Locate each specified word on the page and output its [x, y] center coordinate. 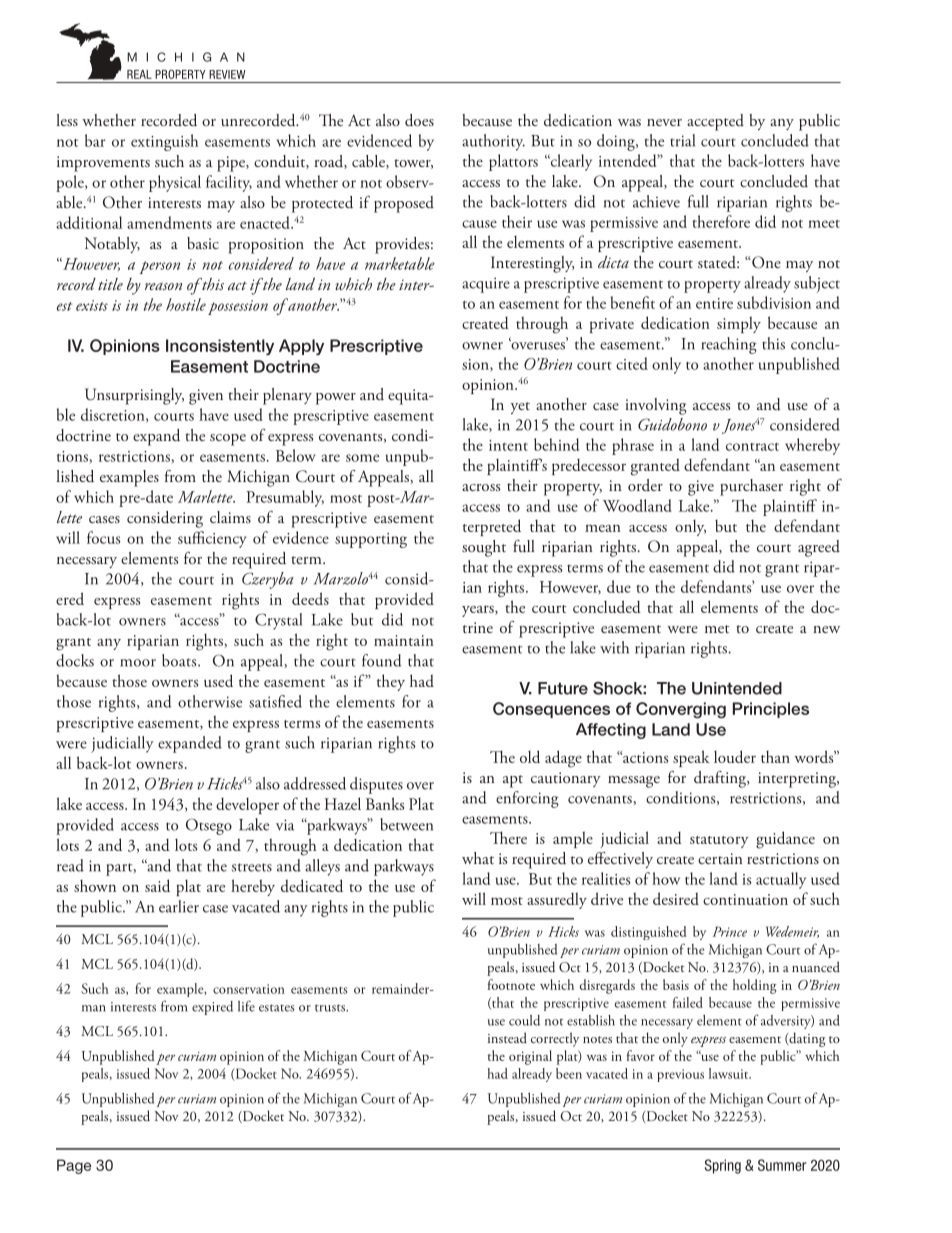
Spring [723, 1166]
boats [180, 660]
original [530, 1057]
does [419, 120]
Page [74, 1166]
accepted [715, 122]
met [717, 629]
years [479, 611]
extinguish [164, 142]
